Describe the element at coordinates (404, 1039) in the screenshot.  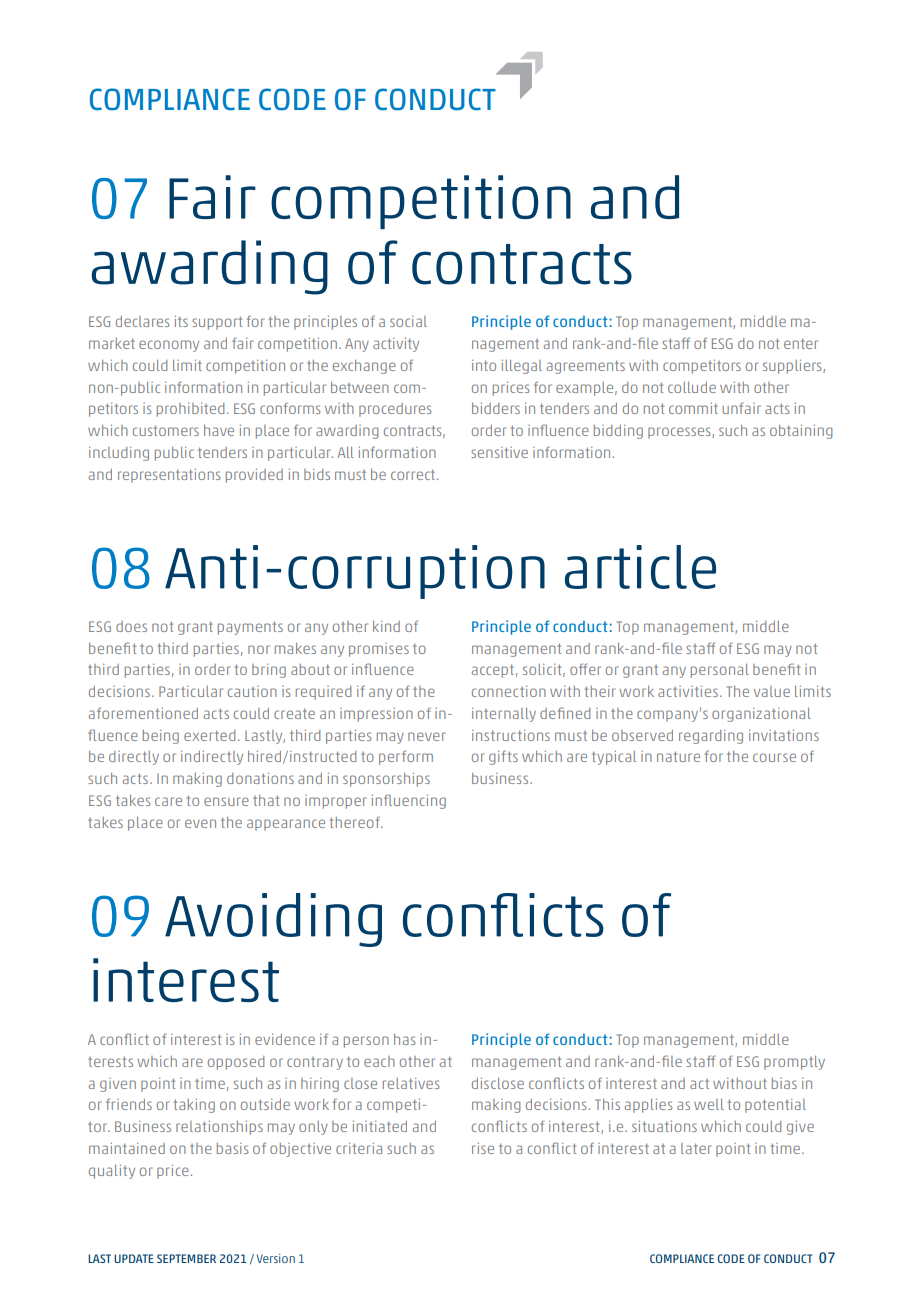
I see `has` at that location.
